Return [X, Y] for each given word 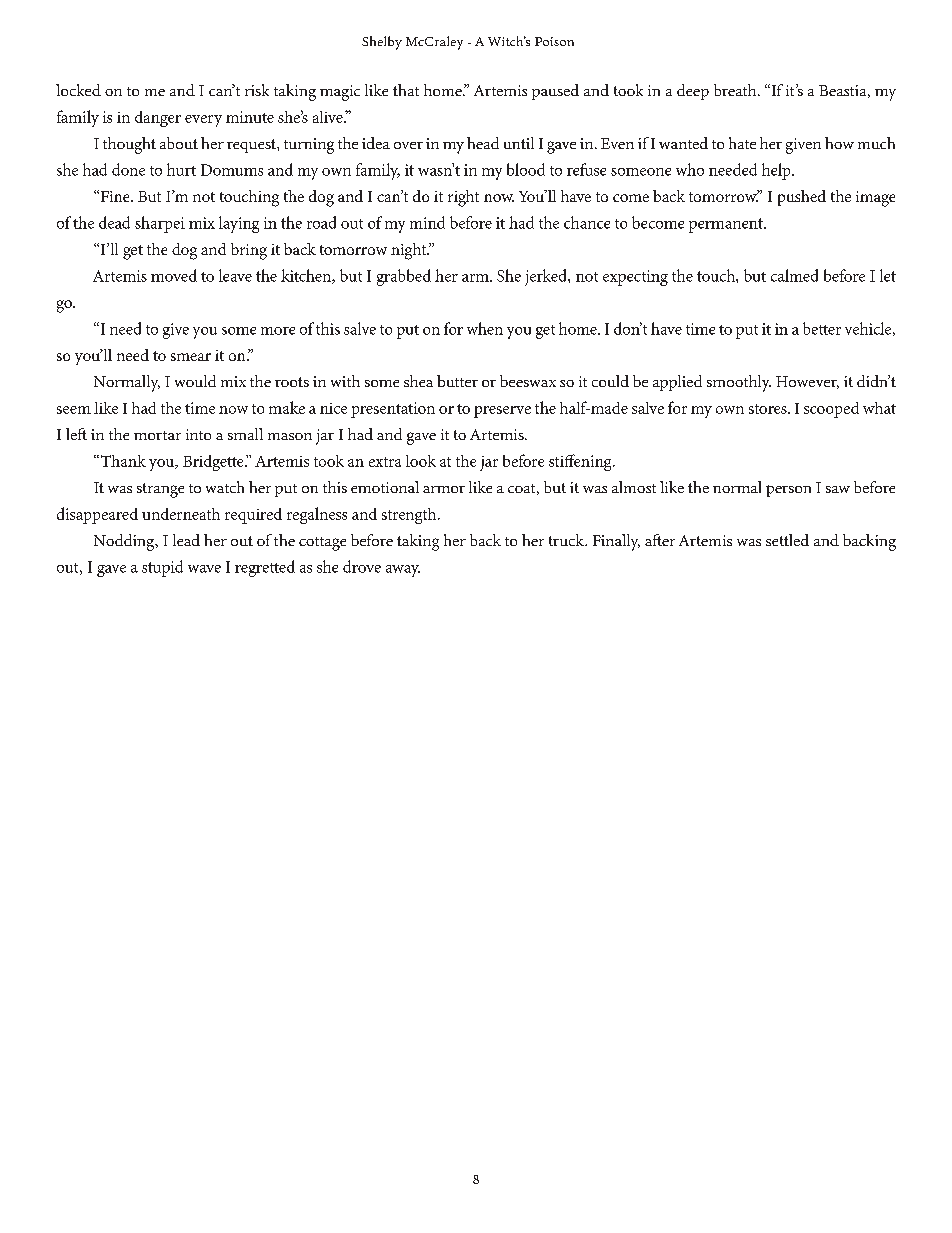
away [403, 571]
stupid [162, 568]
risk [257, 90]
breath [736, 90]
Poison [554, 41]
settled [787, 540]
